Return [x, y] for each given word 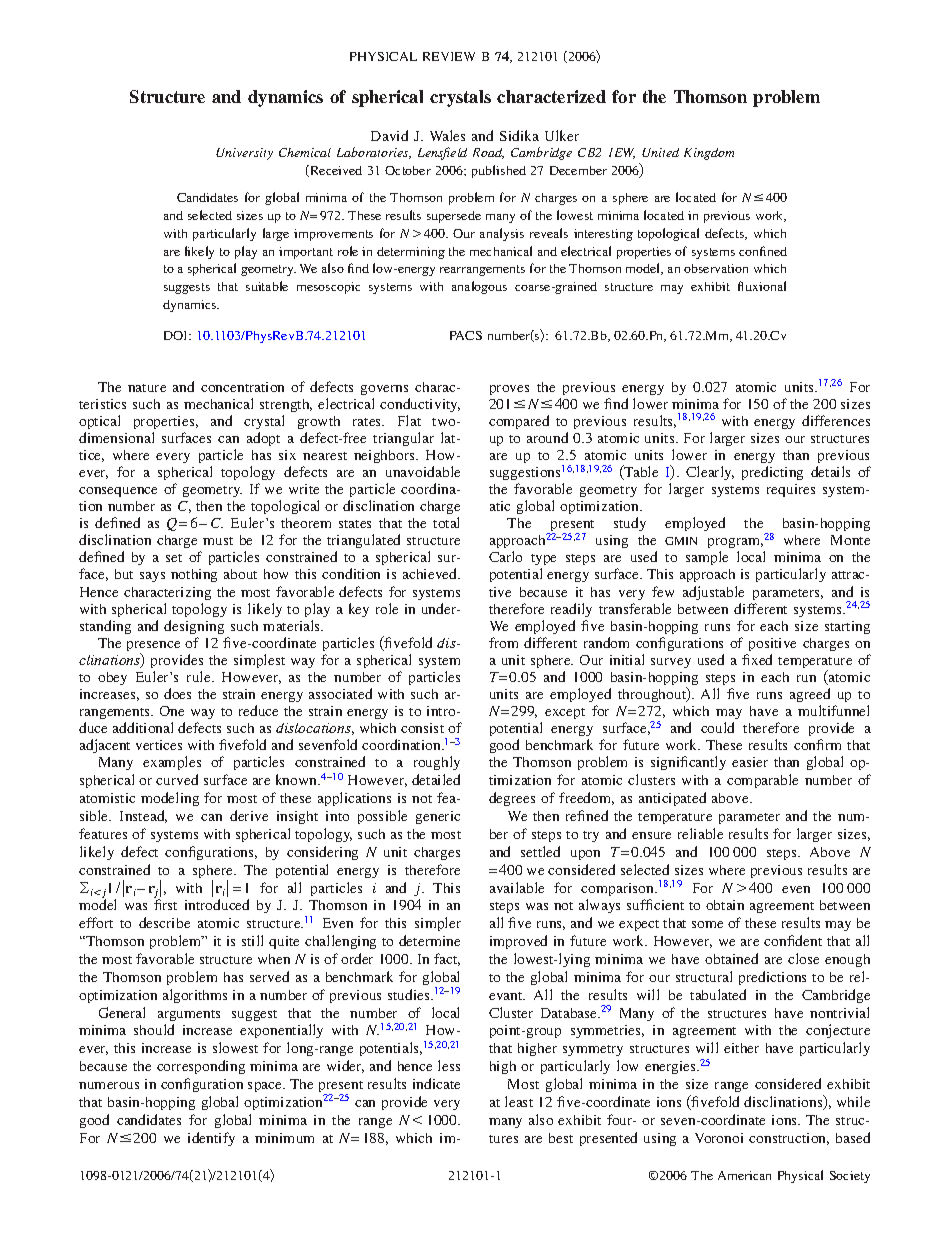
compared [519, 422]
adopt [263, 439]
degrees [512, 799]
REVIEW [449, 56]
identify [211, 1139]
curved [177, 779]
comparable [762, 781]
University [244, 154]
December [578, 170]
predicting [772, 473]
